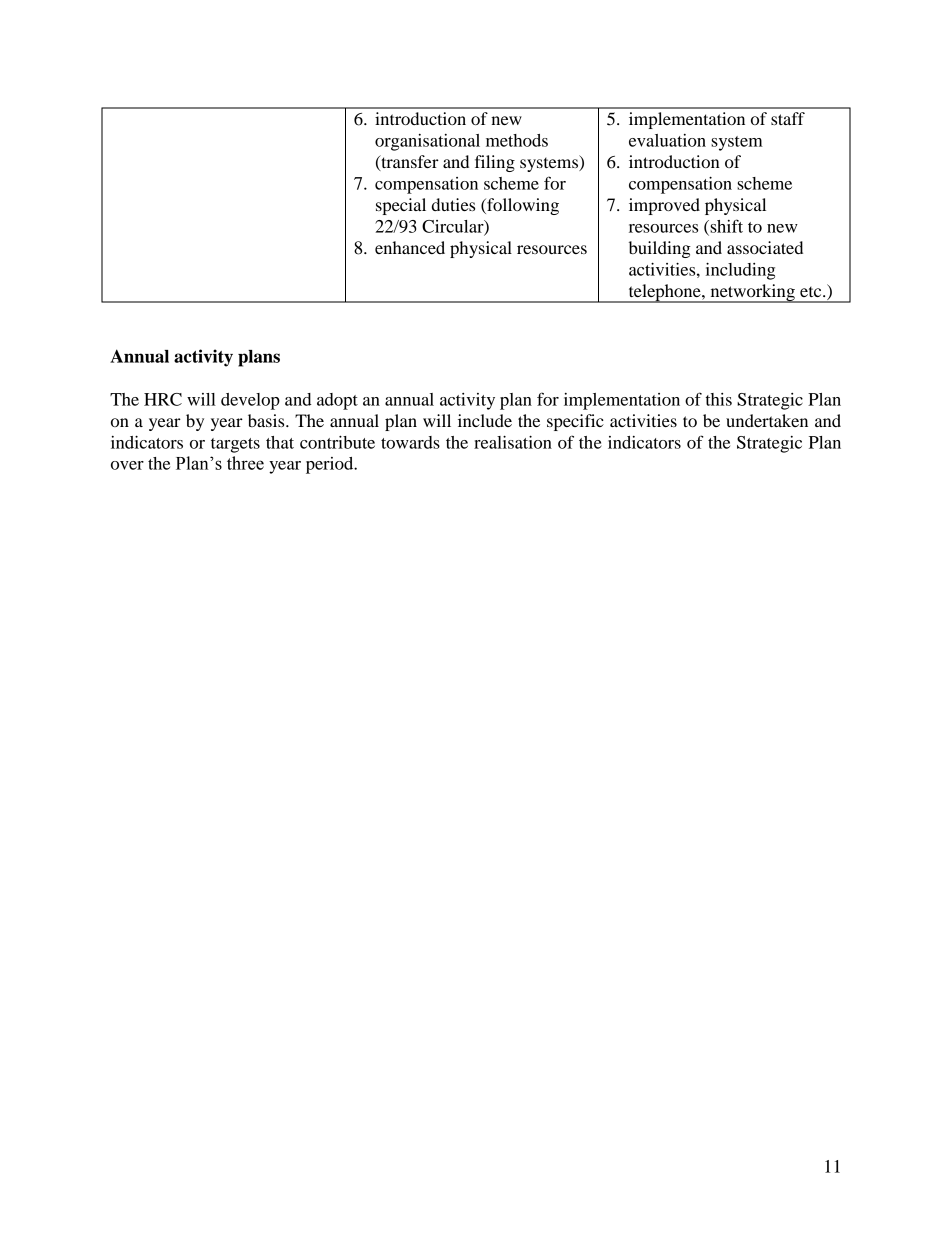 The width and height of the screenshot is (952, 1233). What do you see at coordinates (517, 140) in the screenshot?
I see `methods` at bounding box center [517, 140].
